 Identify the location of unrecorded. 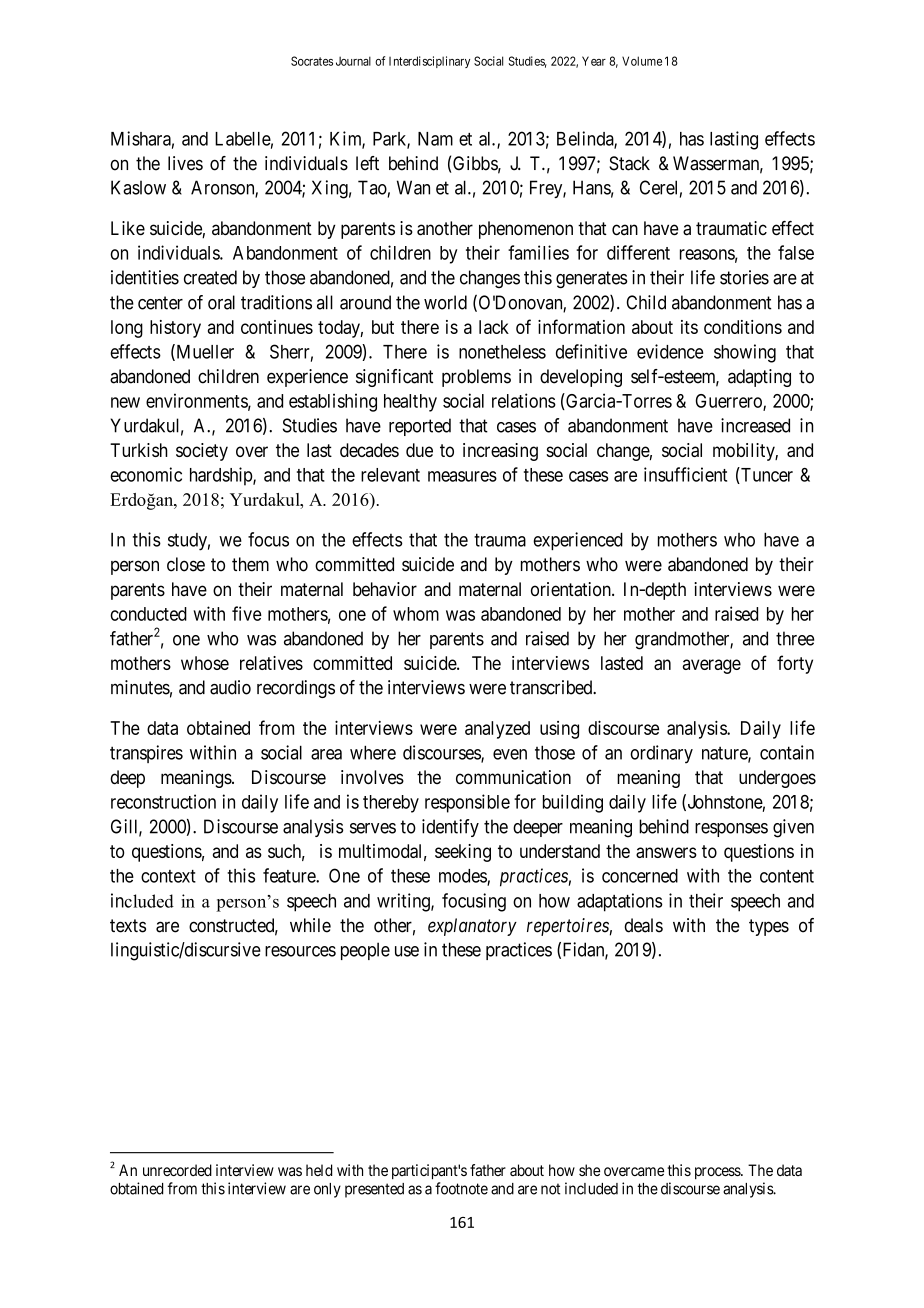
(177, 1170).
